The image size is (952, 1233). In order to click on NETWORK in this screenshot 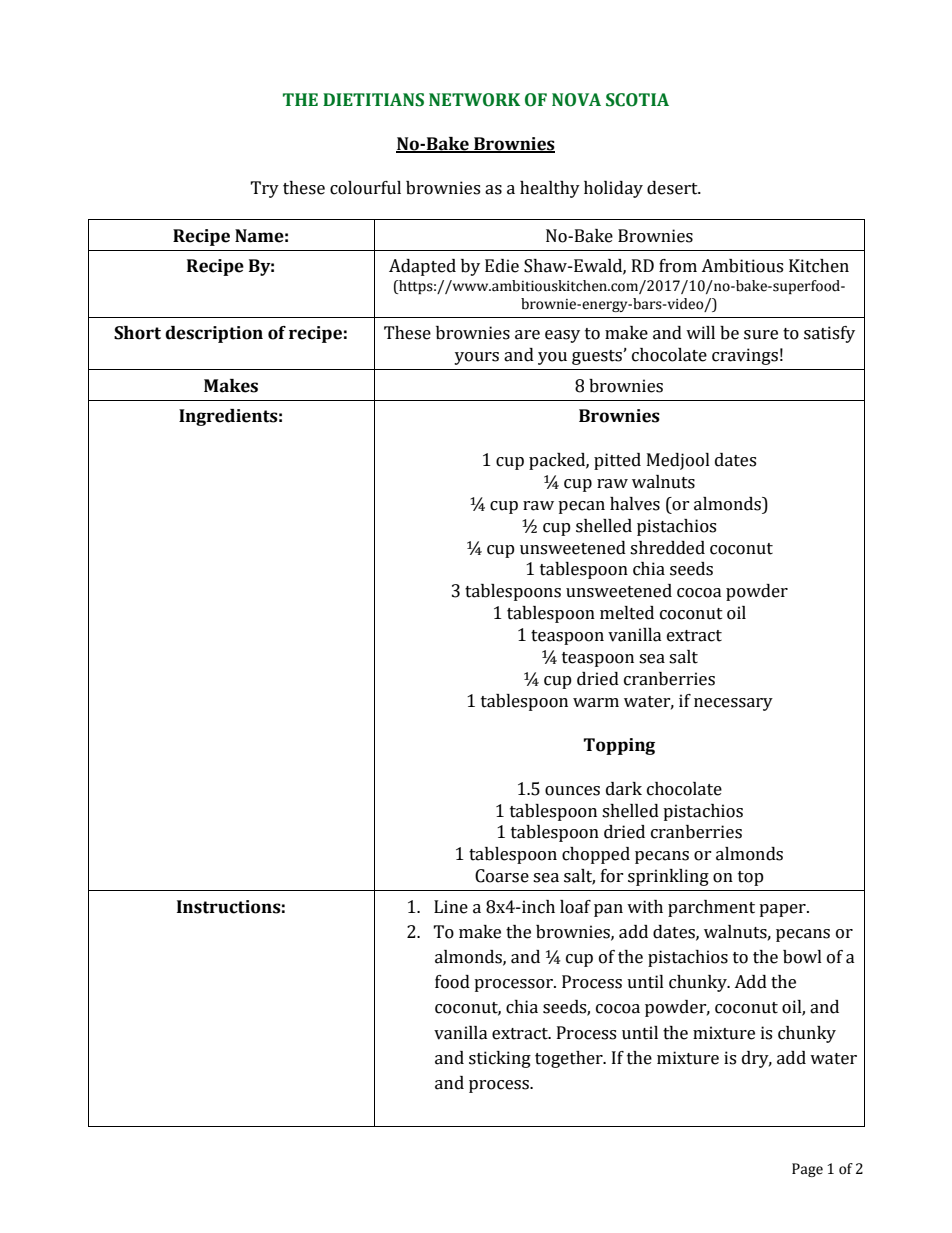, I will do `click(474, 100)`.
